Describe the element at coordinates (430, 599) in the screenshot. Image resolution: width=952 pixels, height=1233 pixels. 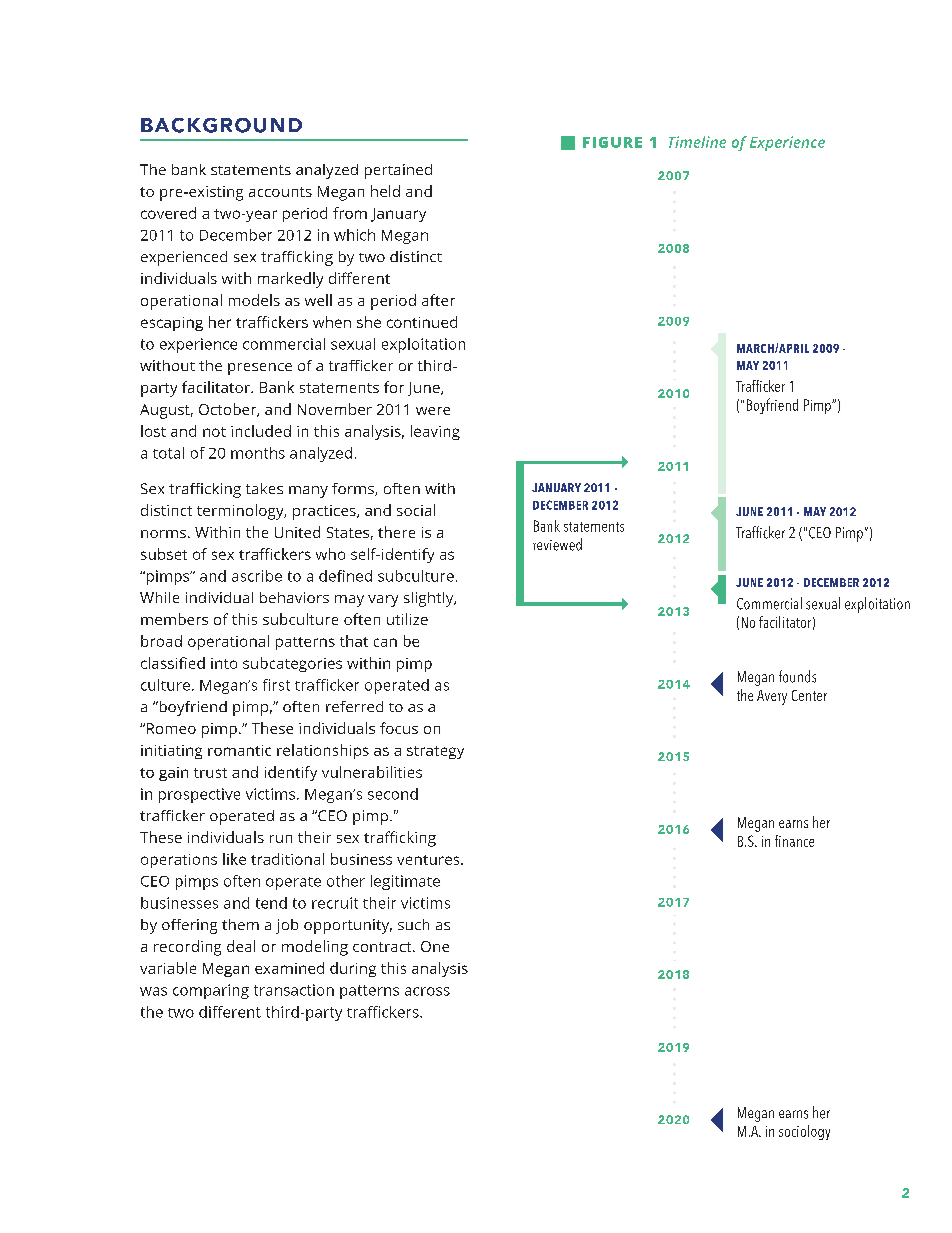
I see `slightly` at that location.
